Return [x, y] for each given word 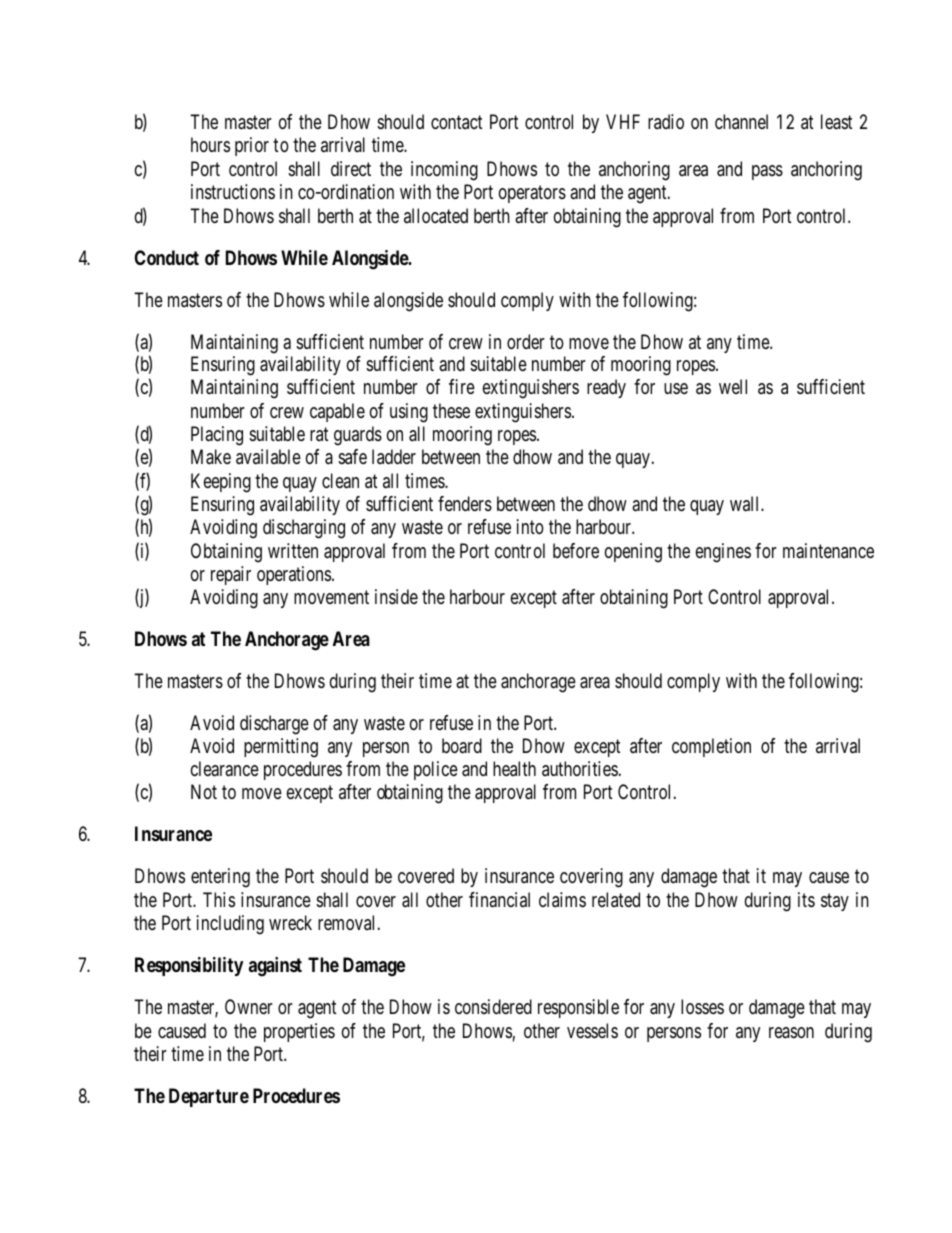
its [806, 899]
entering [220, 878]
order [526, 341]
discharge [274, 725]
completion [711, 747]
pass [767, 172]
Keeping [221, 483]
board [462, 746]
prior [252, 146]
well [733, 386]
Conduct [166, 257]
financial [499, 900]
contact [456, 122]
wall [746, 503]
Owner [249, 1006]
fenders [465, 503]
